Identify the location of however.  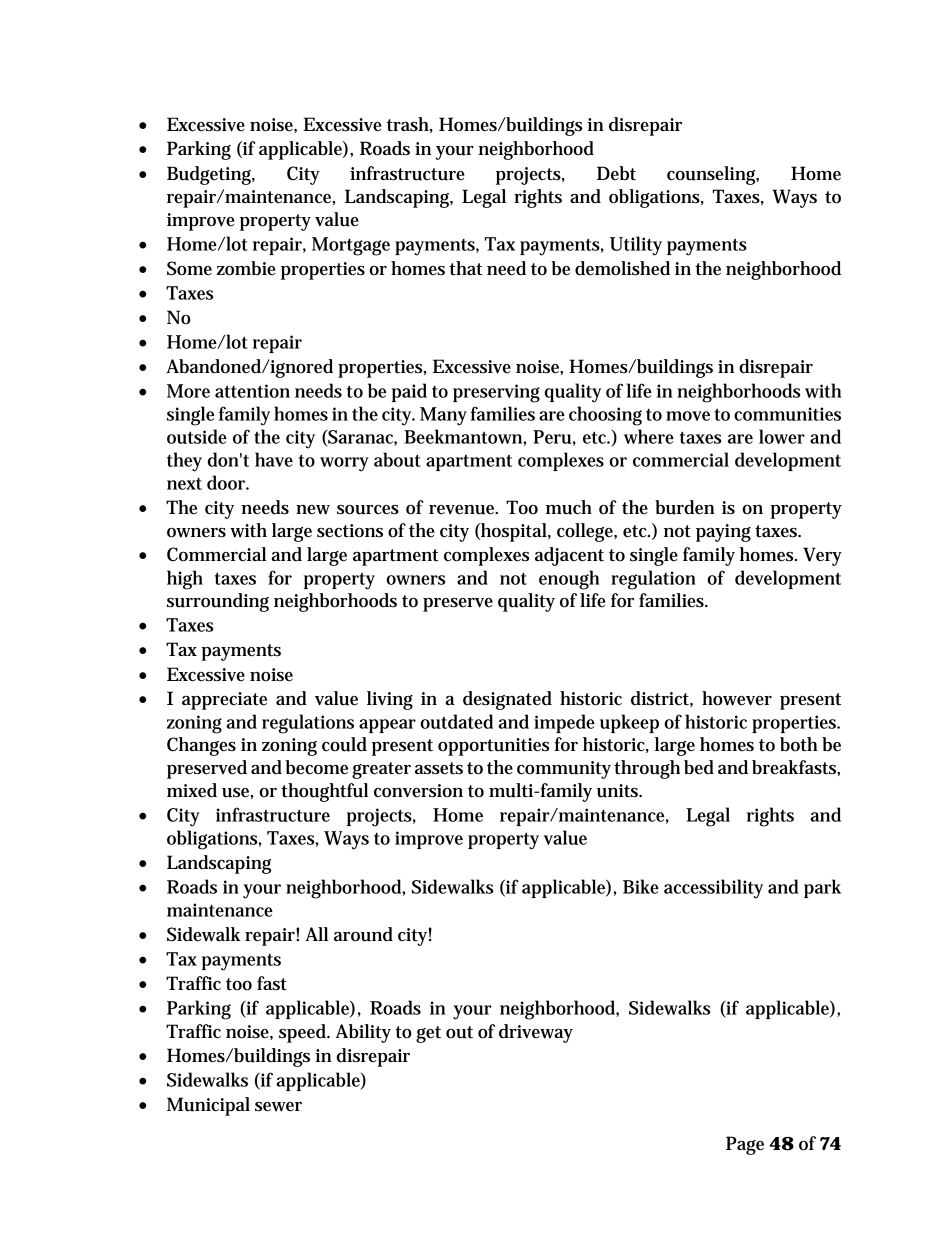
(737, 698).
